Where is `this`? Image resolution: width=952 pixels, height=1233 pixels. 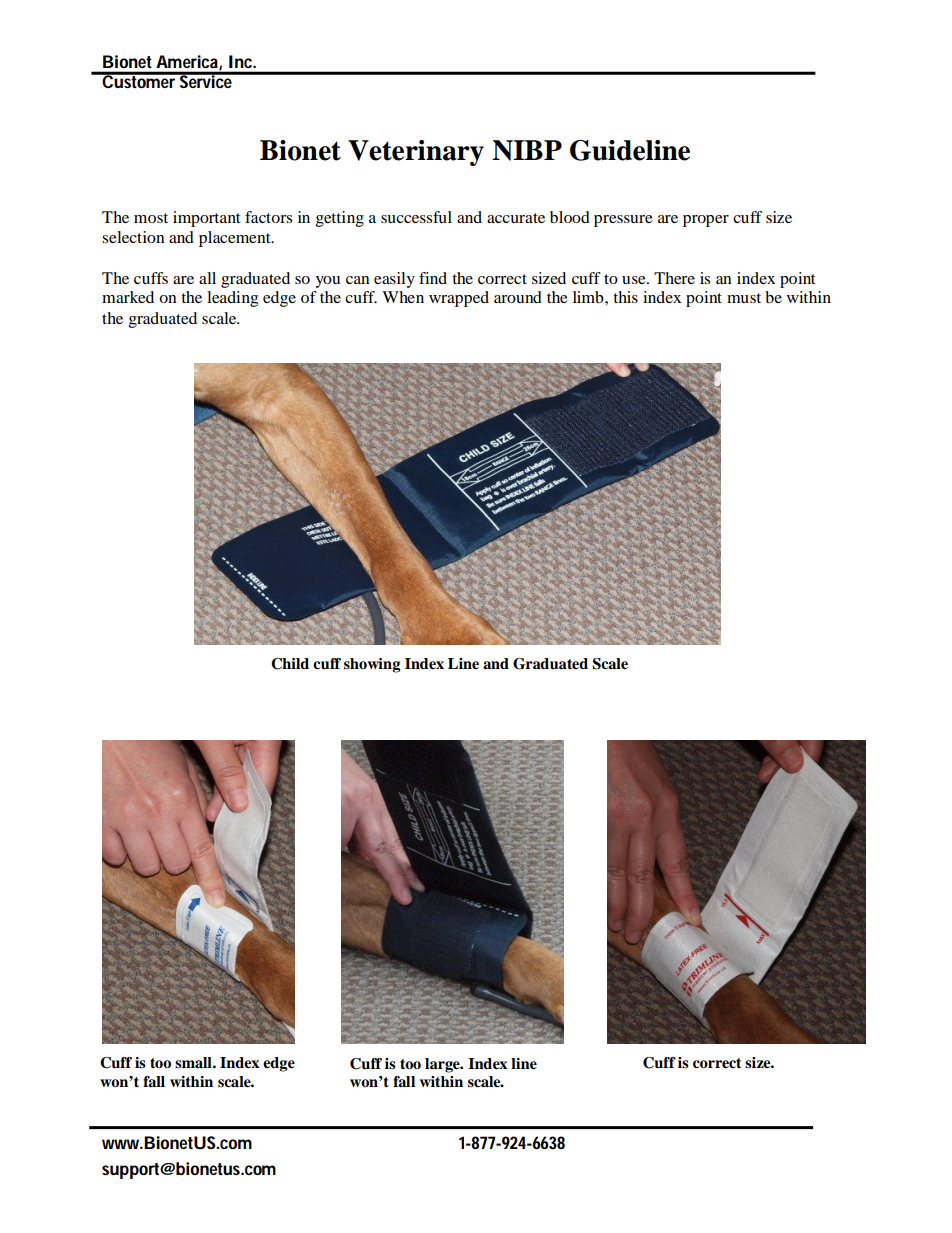 this is located at coordinates (625, 297).
